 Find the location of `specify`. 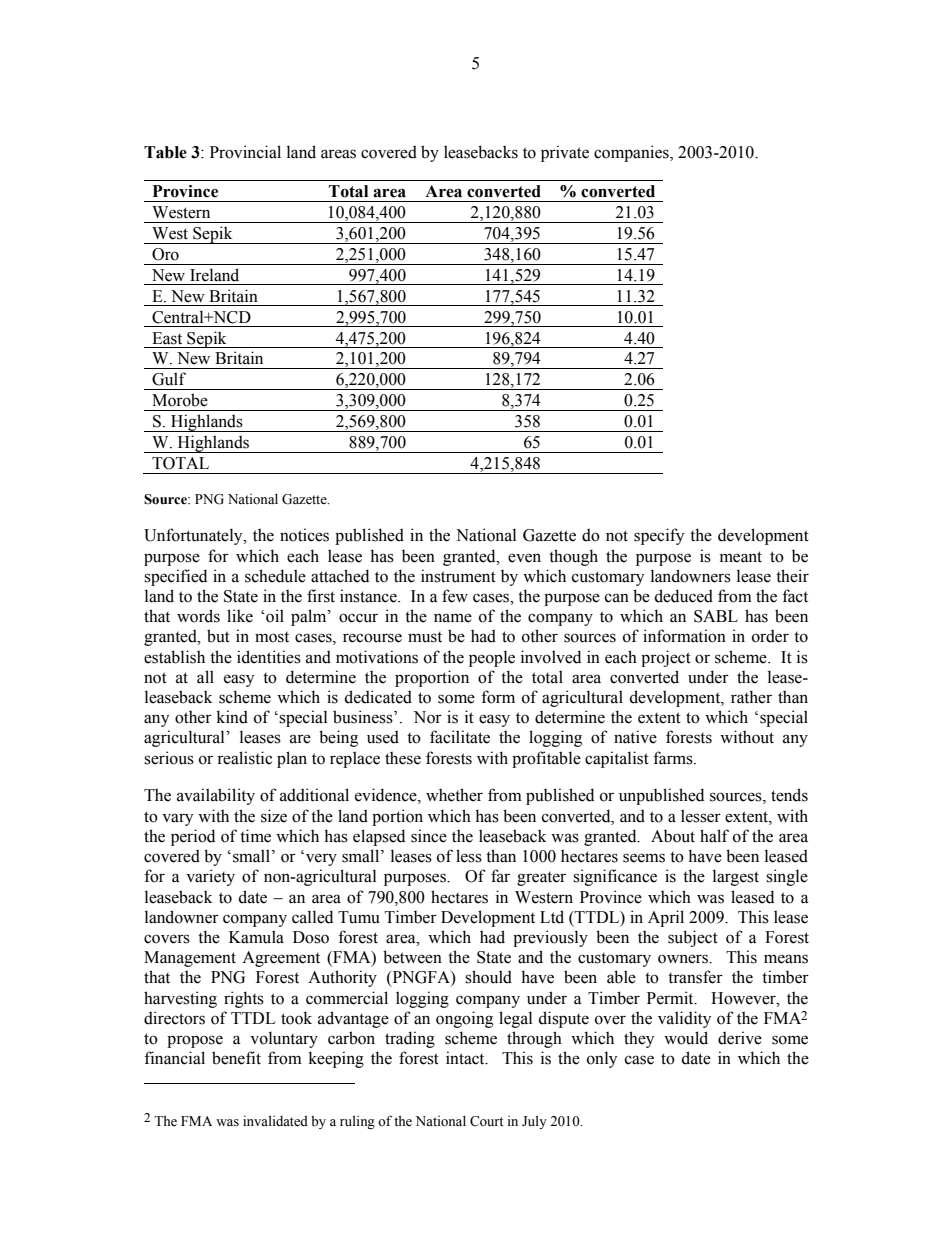

specify is located at coordinates (659, 536).
